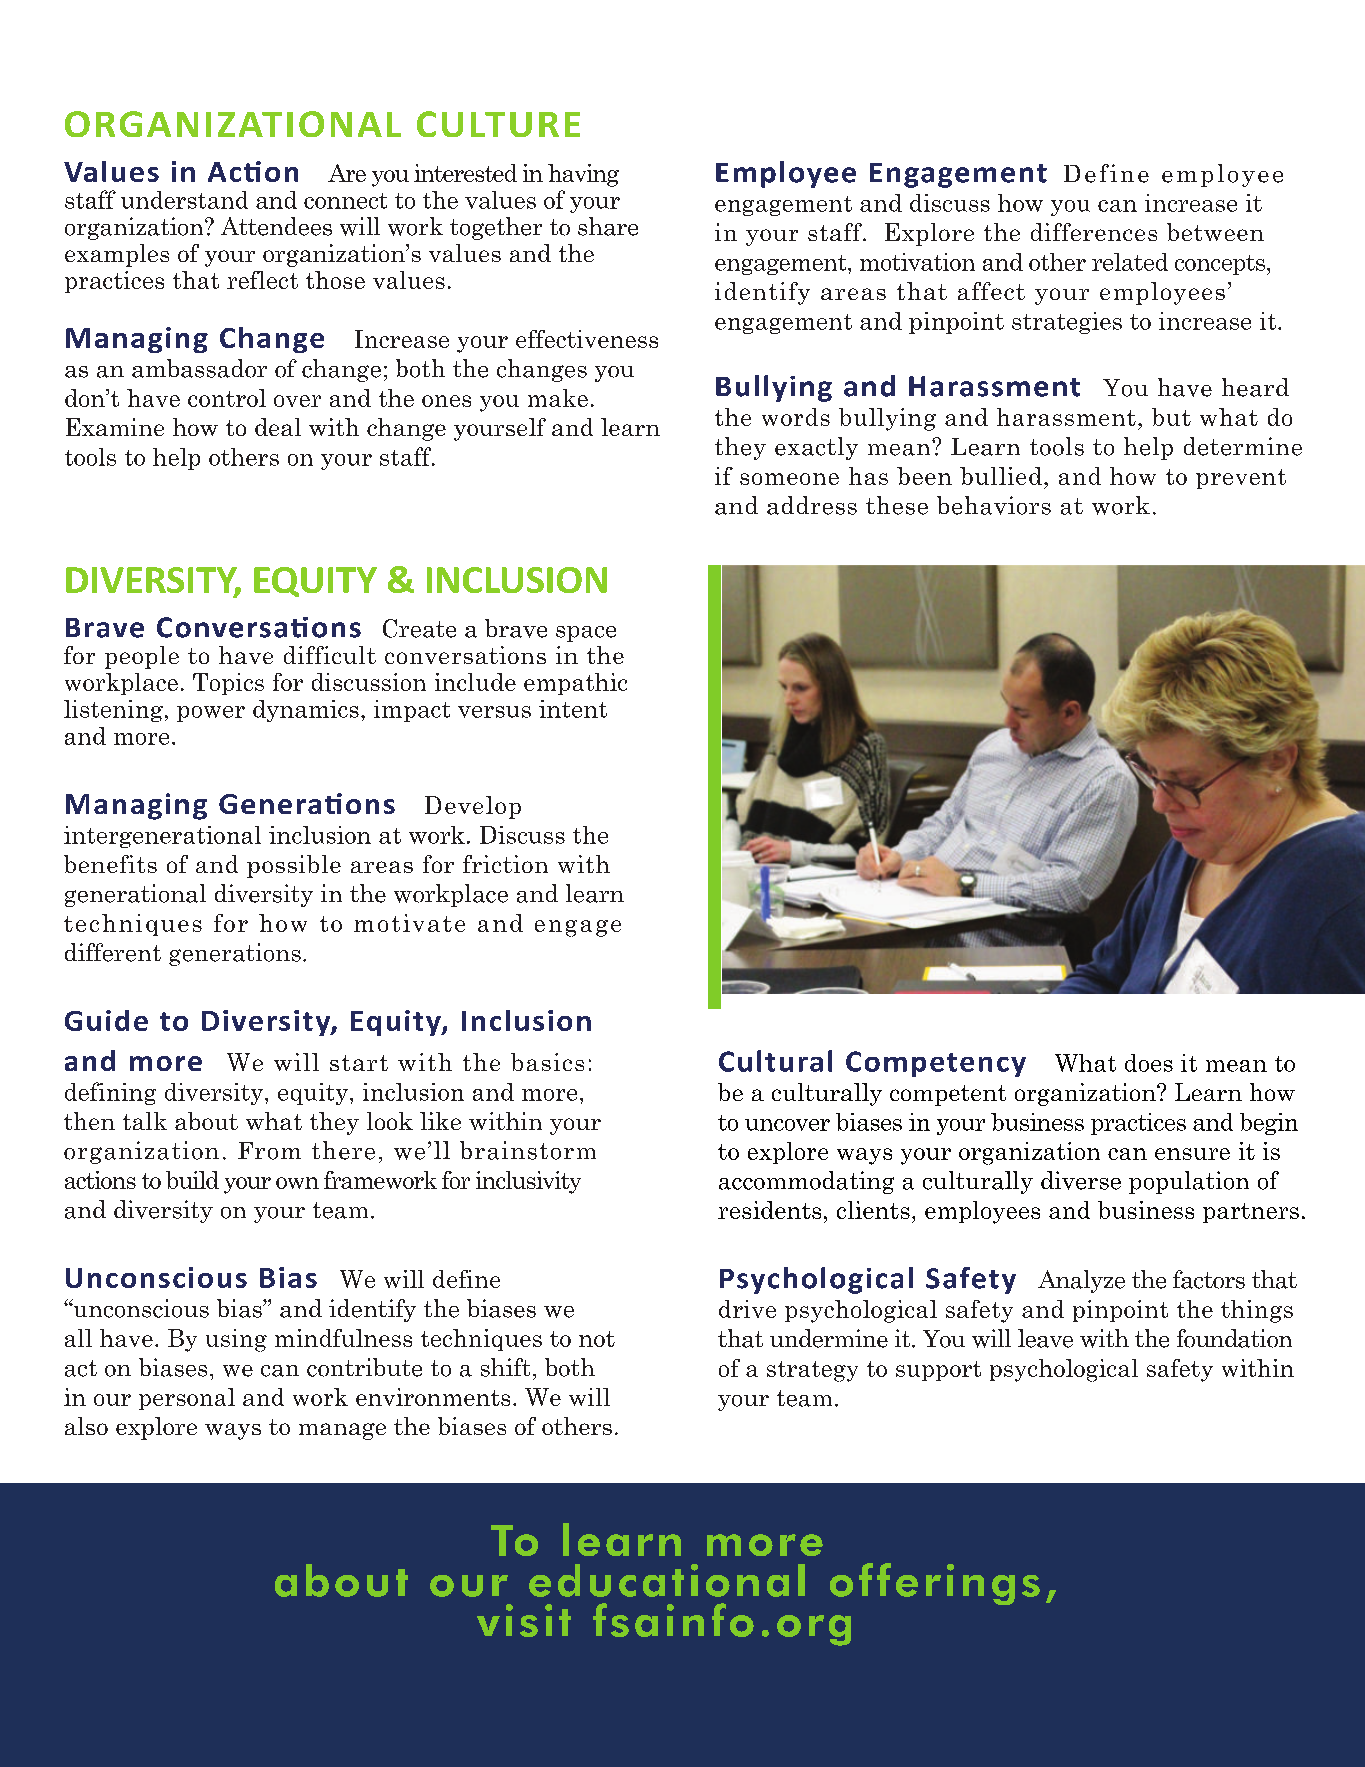 Image resolution: width=1365 pixels, height=1767 pixels. What do you see at coordinates (184, 200) in the document?
I see `understand` at bounding box center [184, 200].
